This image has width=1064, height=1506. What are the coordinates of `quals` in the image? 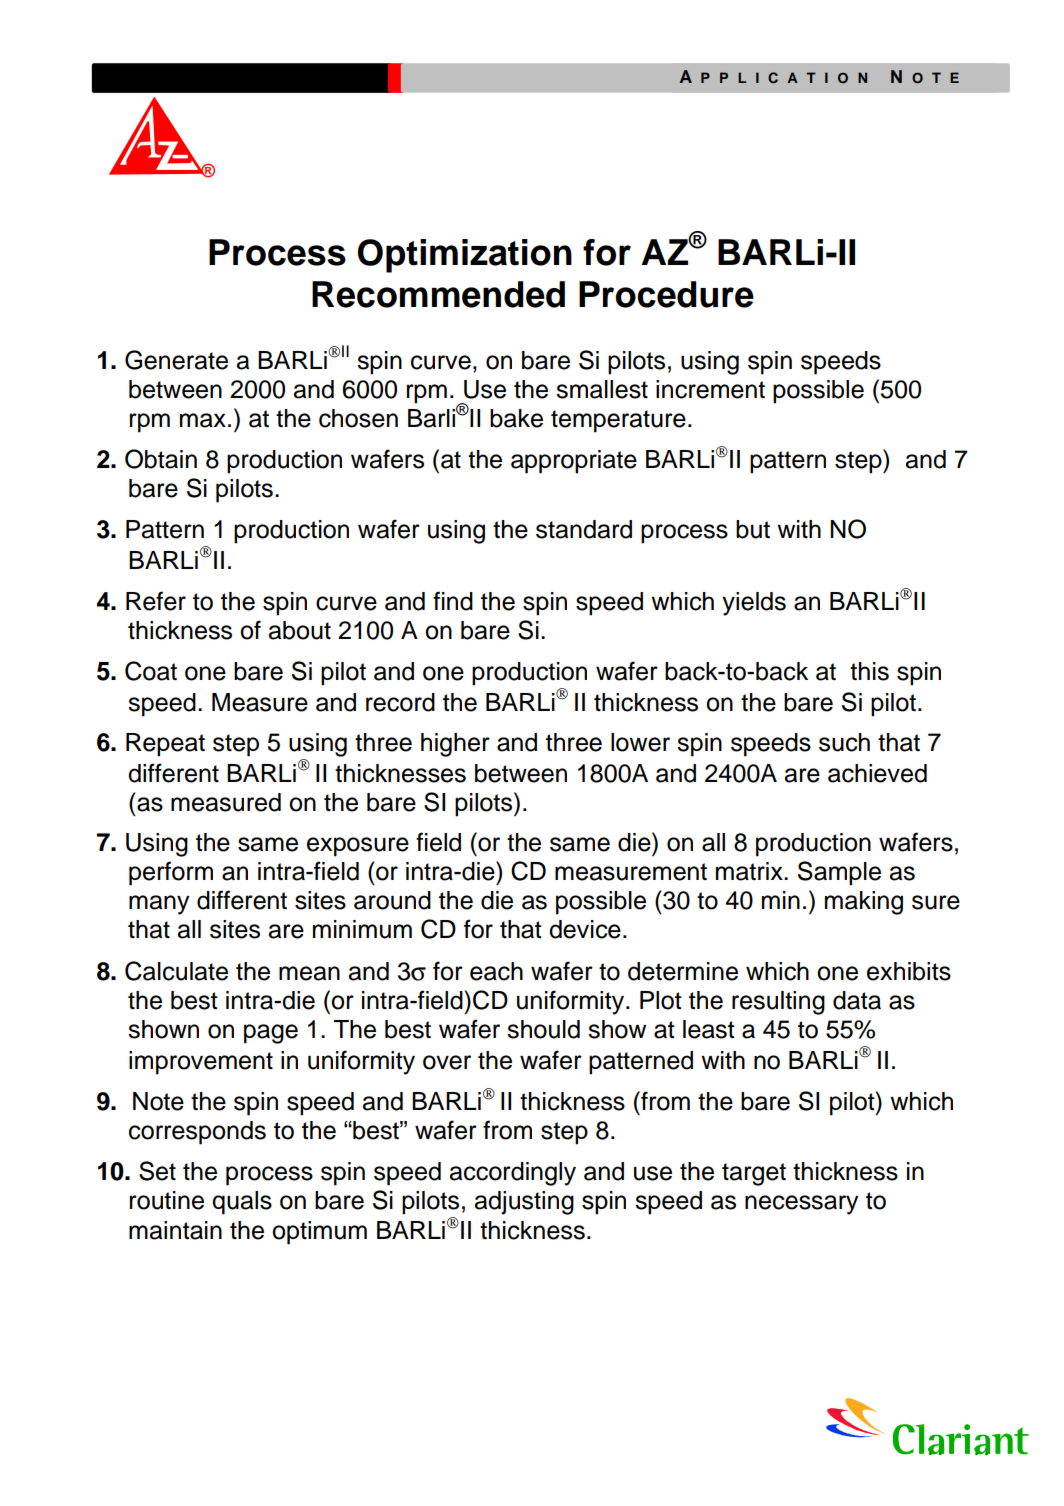 It's located at (242, 1203).
